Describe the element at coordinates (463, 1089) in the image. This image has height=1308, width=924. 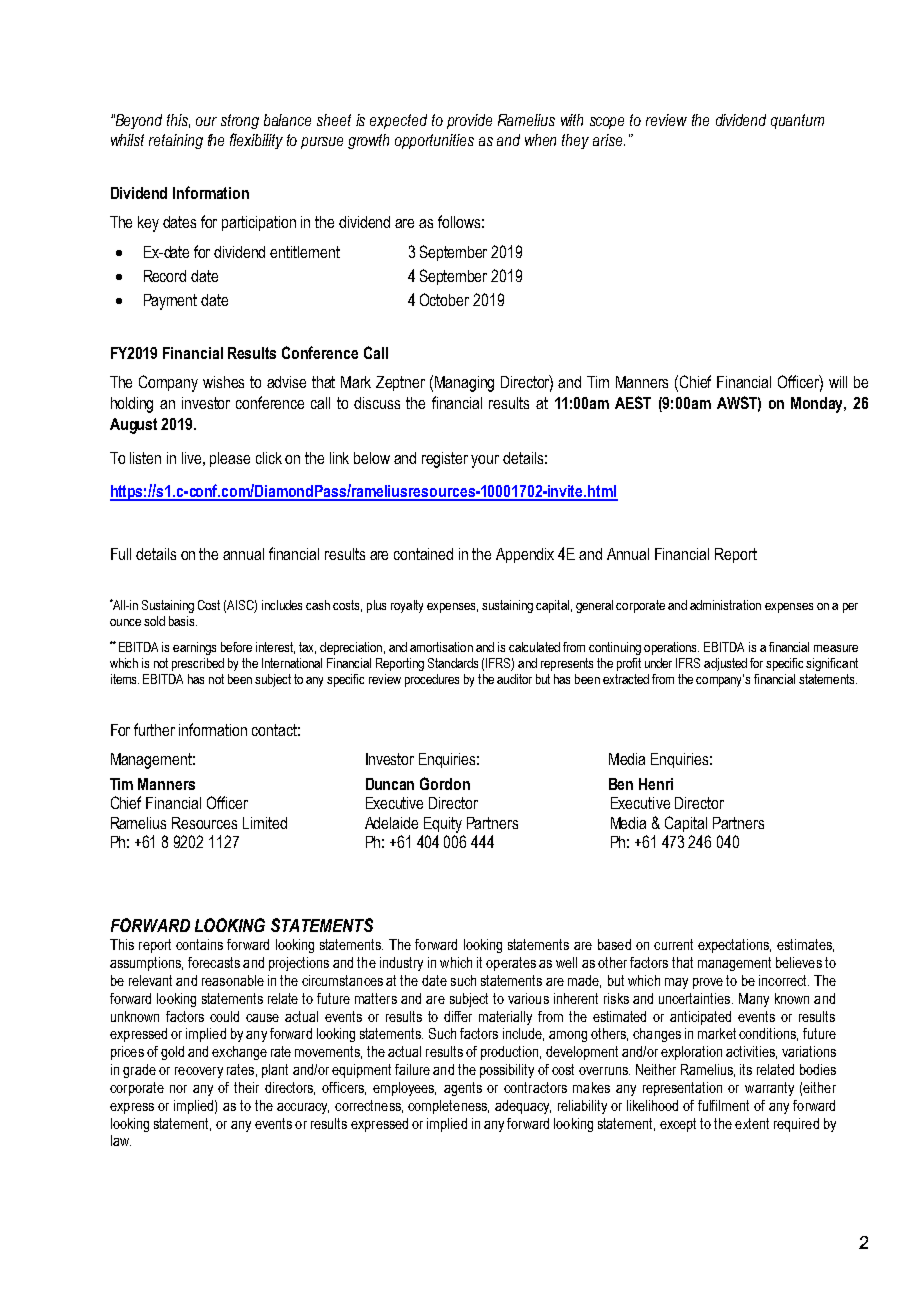
I see `agents` at that location.
